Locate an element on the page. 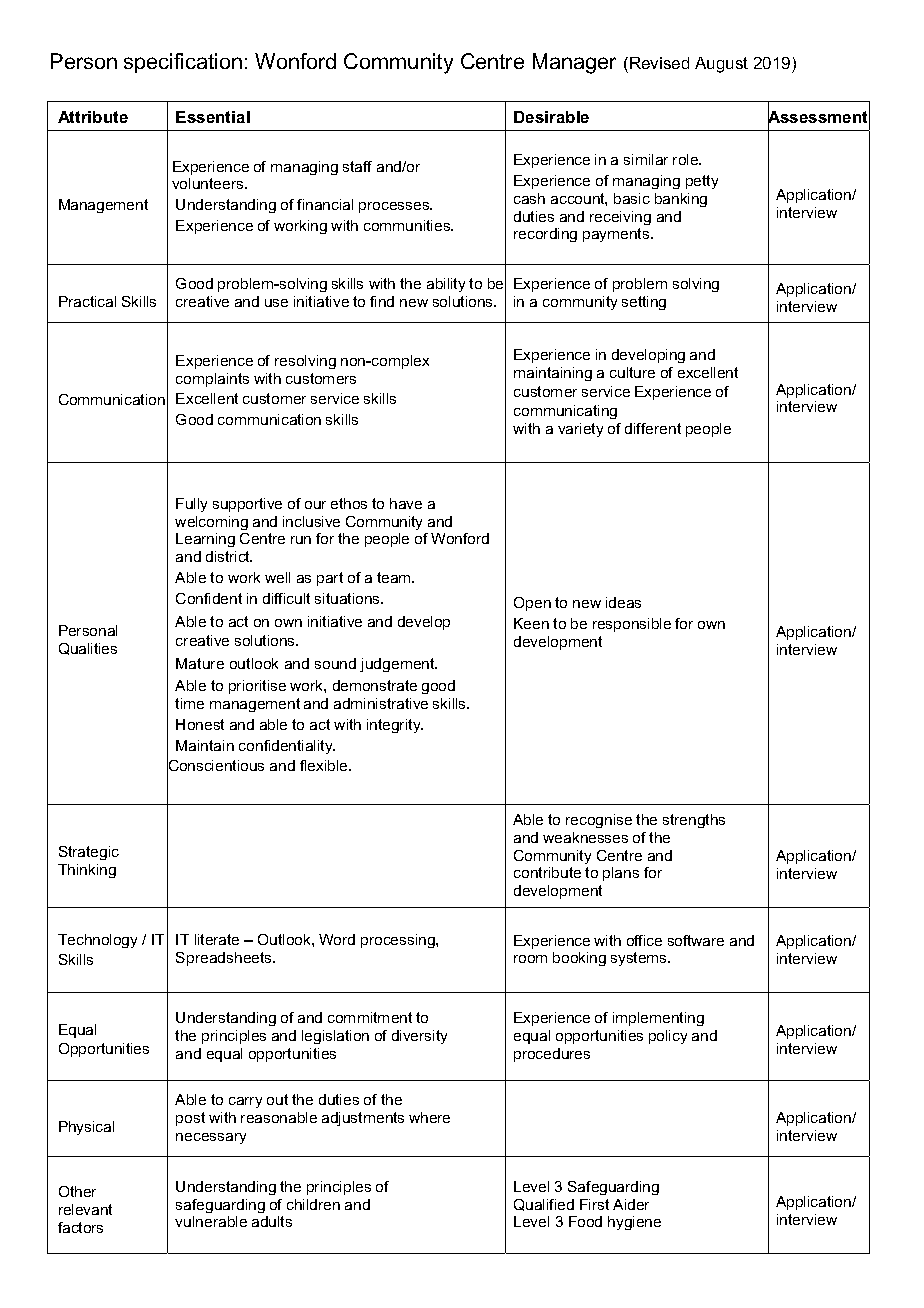 This document has height=1308, width=924. necessary is located at coordinates (211, 1138).
